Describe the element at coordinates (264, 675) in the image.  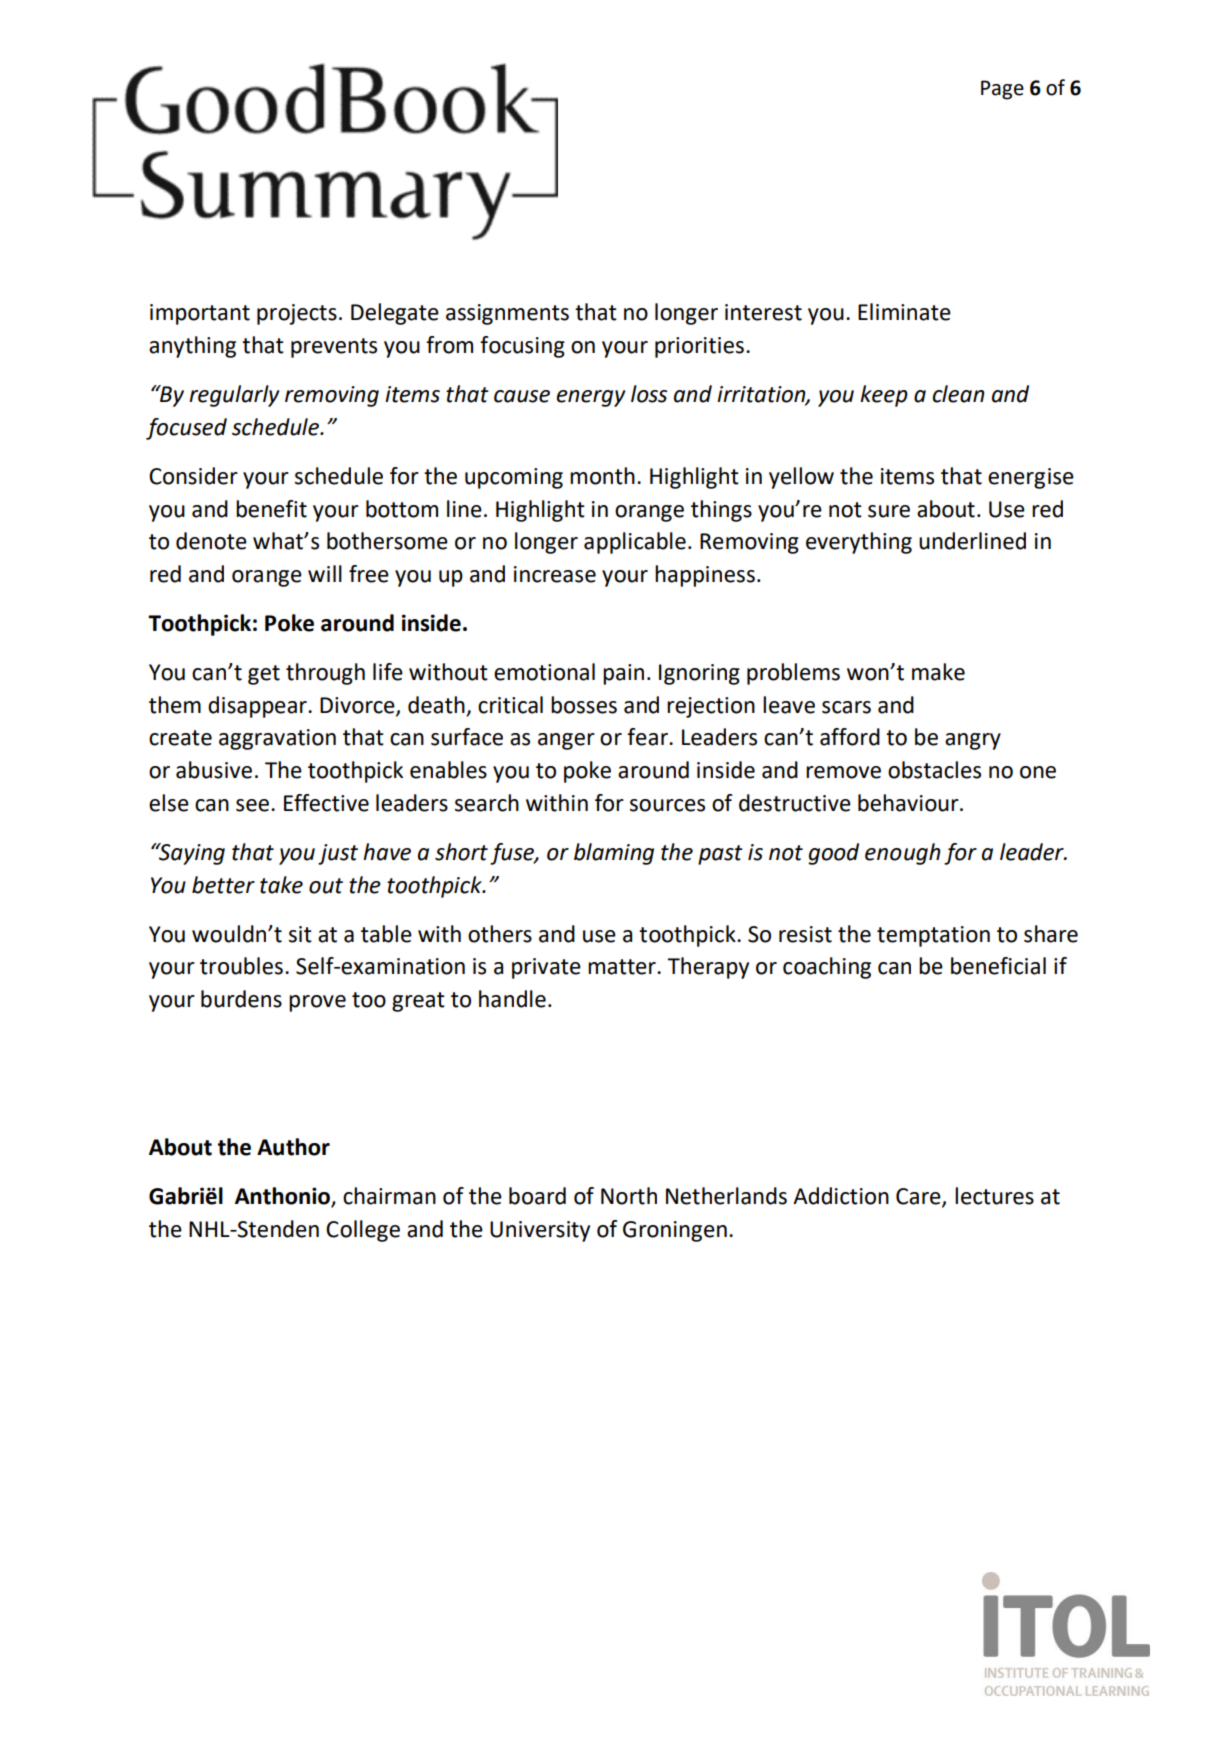
I see `get` at that location.
